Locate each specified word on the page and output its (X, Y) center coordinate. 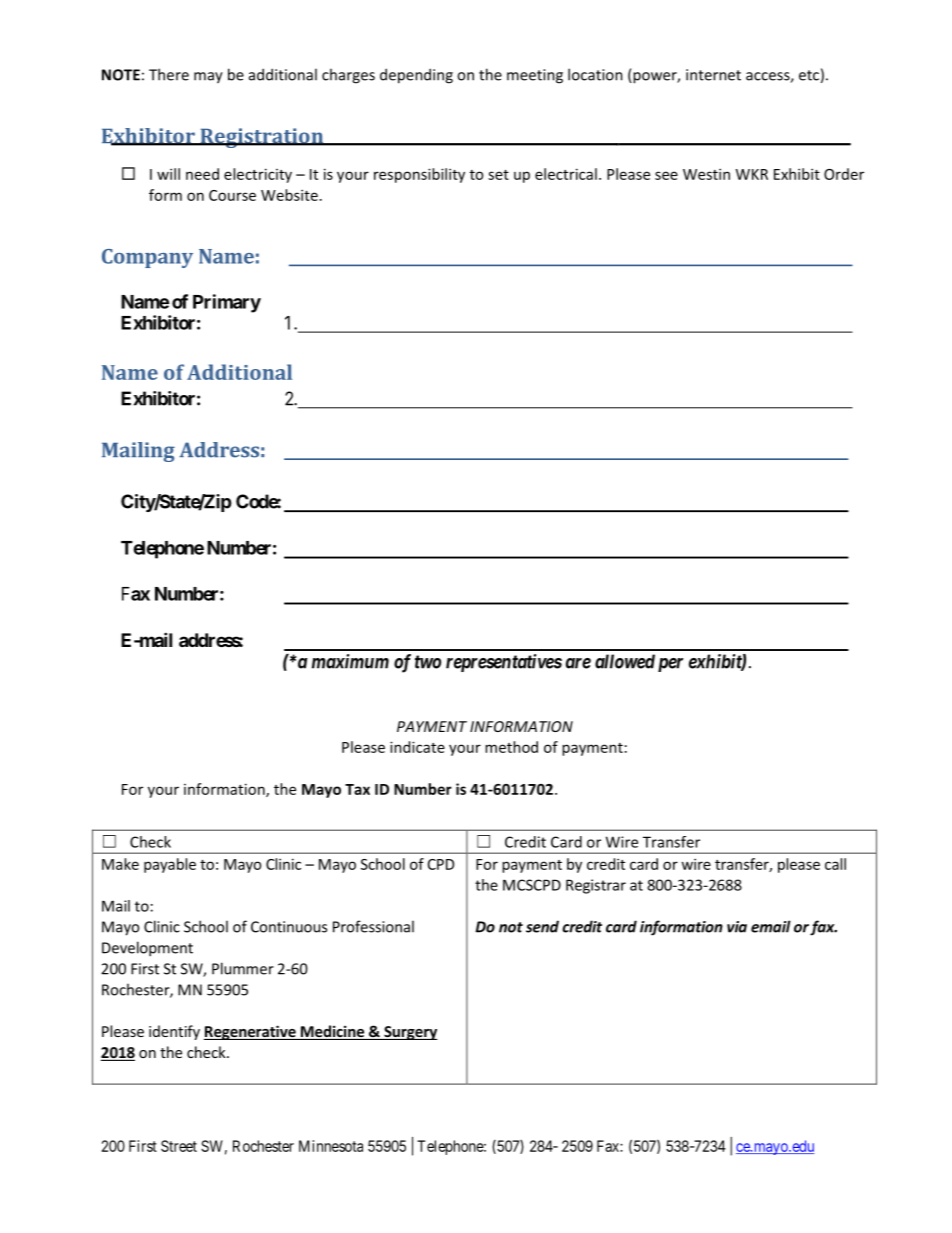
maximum (350, 661)
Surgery (410, 1033)
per (670, 665)
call (835, 864)
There (169, 74)
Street (179, 1146)
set (498, 175)
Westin (706, 174)
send (542, 926)
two (428, 662)
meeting (535, 76)
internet (713, 75)
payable (170, 865)
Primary (227, 303)
